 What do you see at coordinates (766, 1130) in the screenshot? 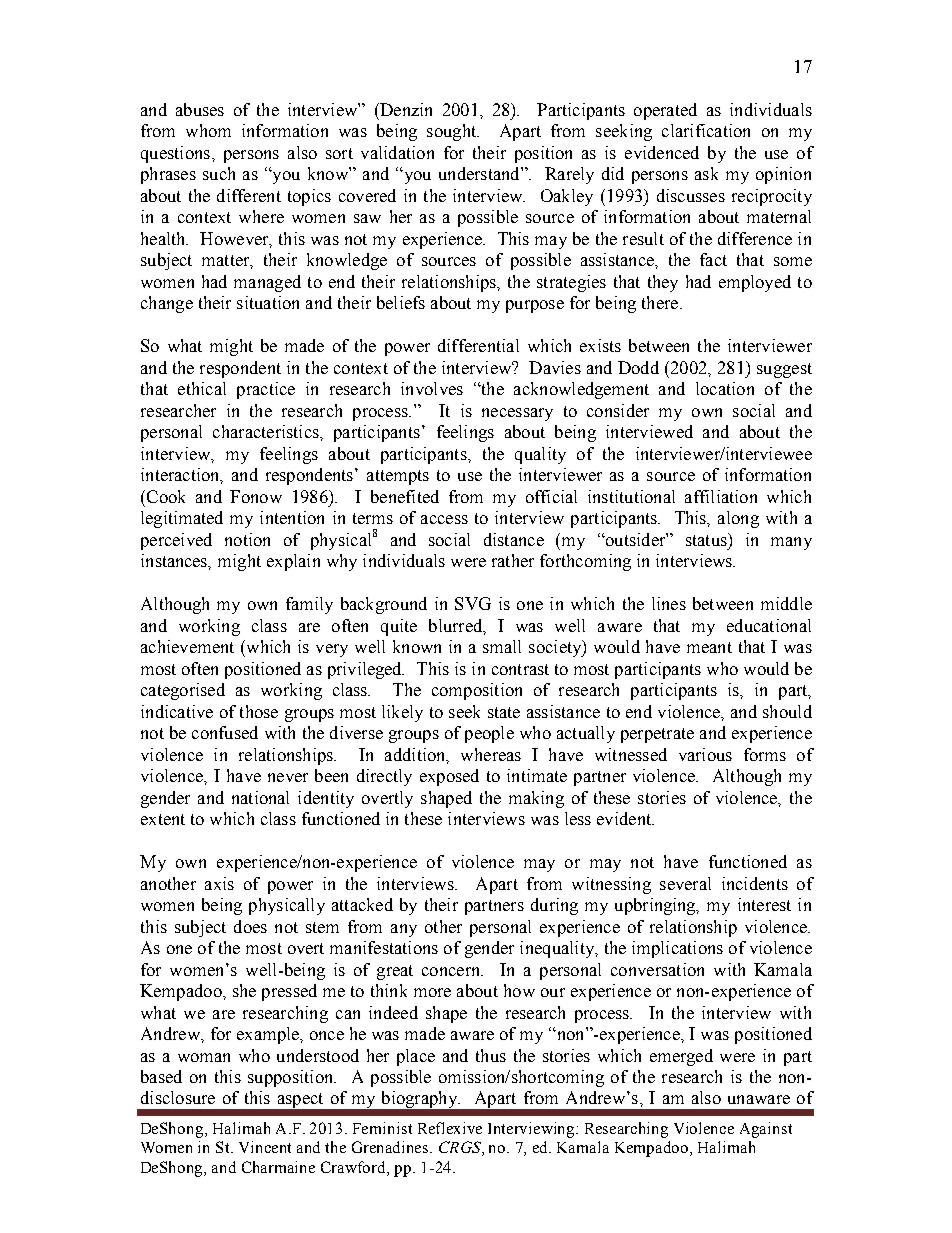
I see `Against` at bounding box center [766, 1130].
